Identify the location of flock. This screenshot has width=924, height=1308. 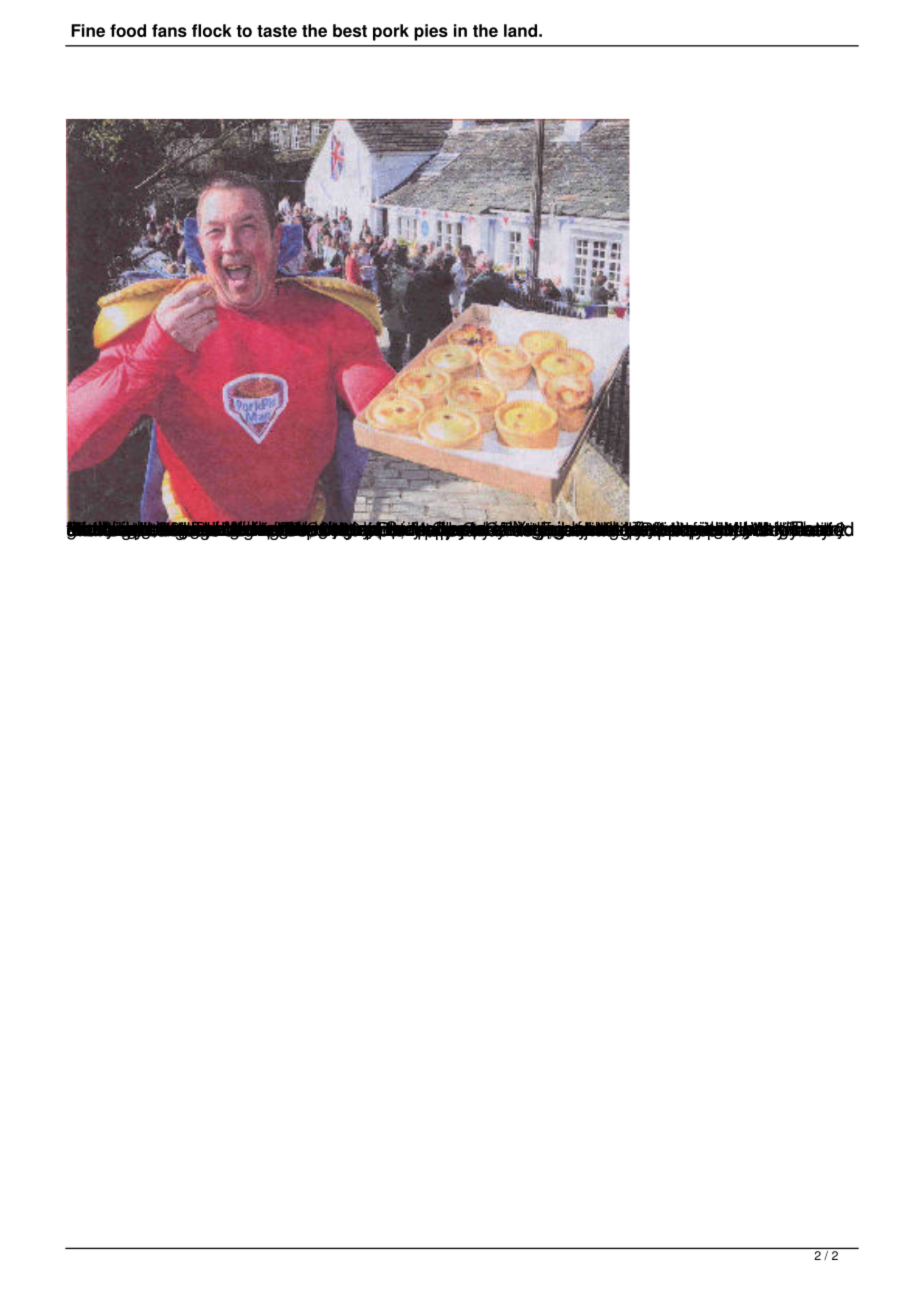
(212, 30).
